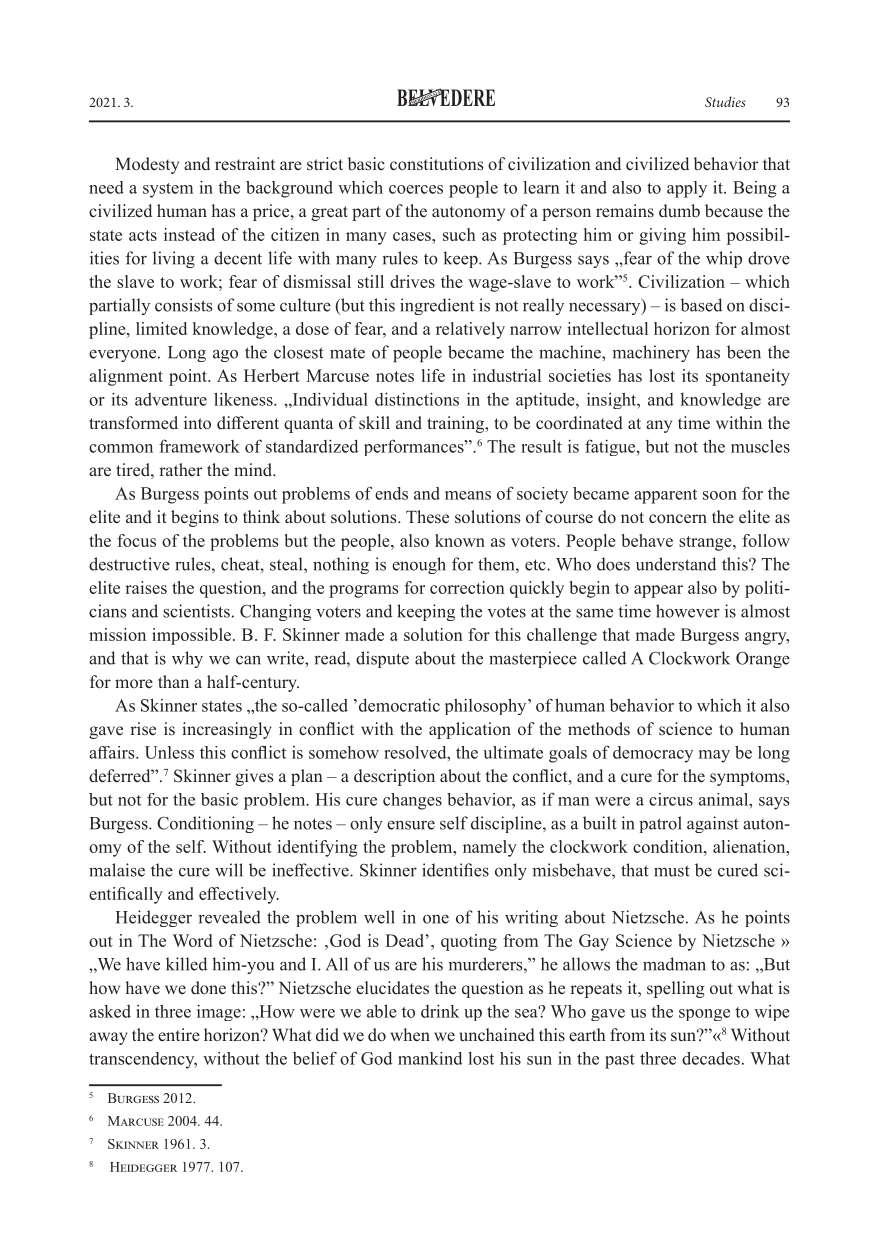 The height and width of the screenshot is (1245, 879). I want to click on Modesty, so click(147, 165).
